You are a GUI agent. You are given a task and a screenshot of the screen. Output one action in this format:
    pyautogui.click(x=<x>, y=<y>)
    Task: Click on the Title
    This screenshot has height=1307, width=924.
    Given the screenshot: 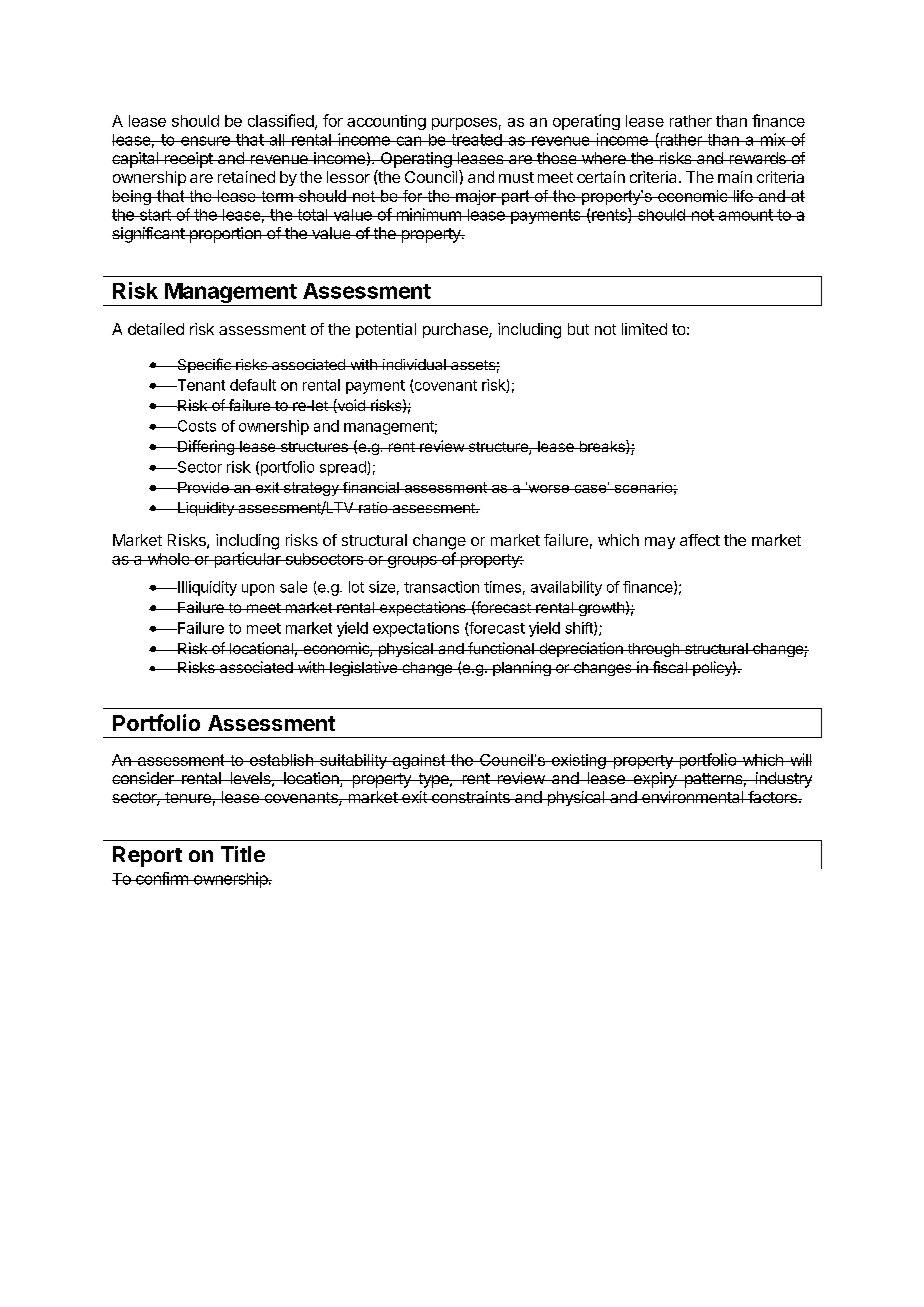 What is the action you would take?
    pyautogui.click(x=243, y=854)
